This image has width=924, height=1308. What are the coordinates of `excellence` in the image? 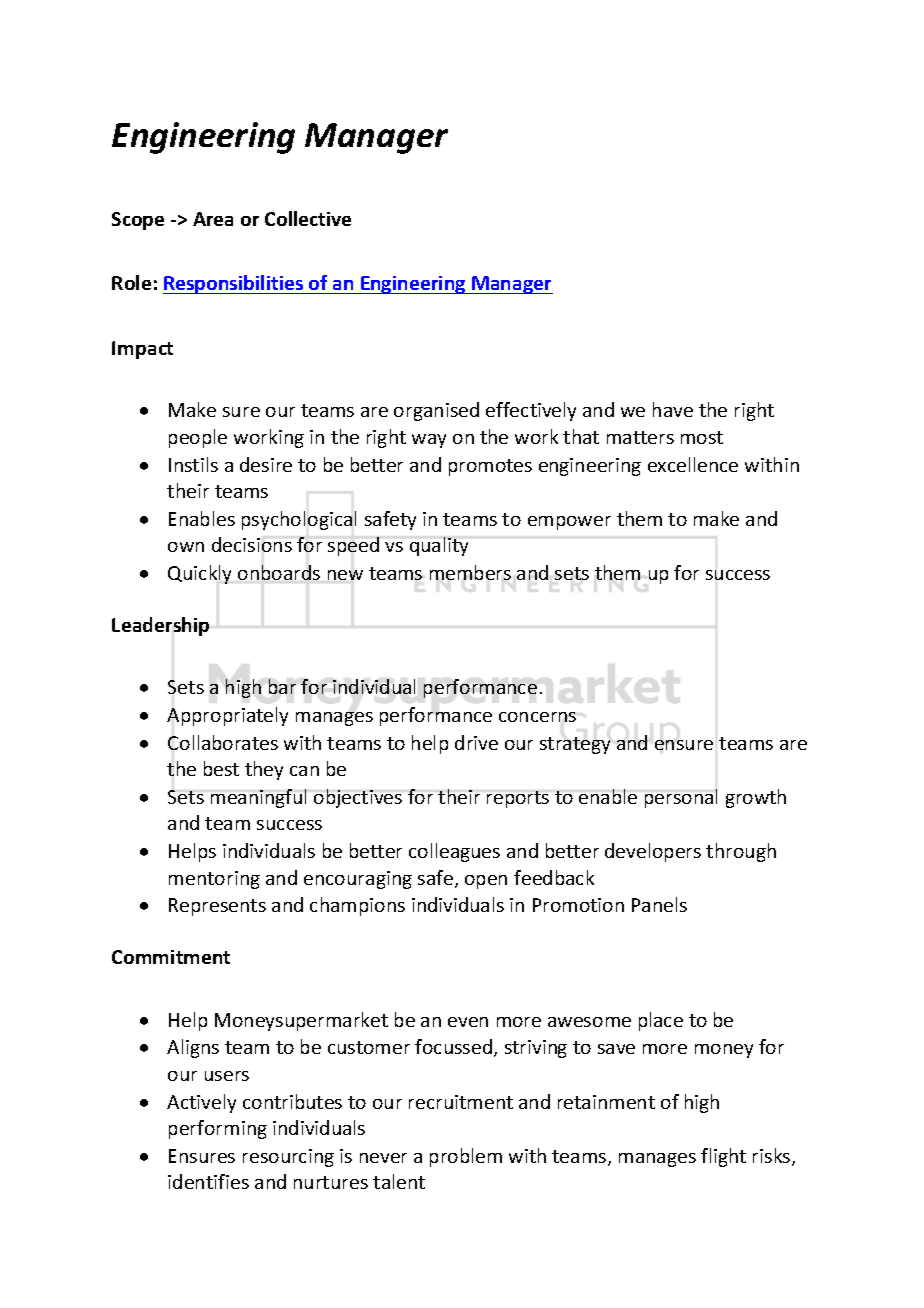 It's located at (693, 464).
